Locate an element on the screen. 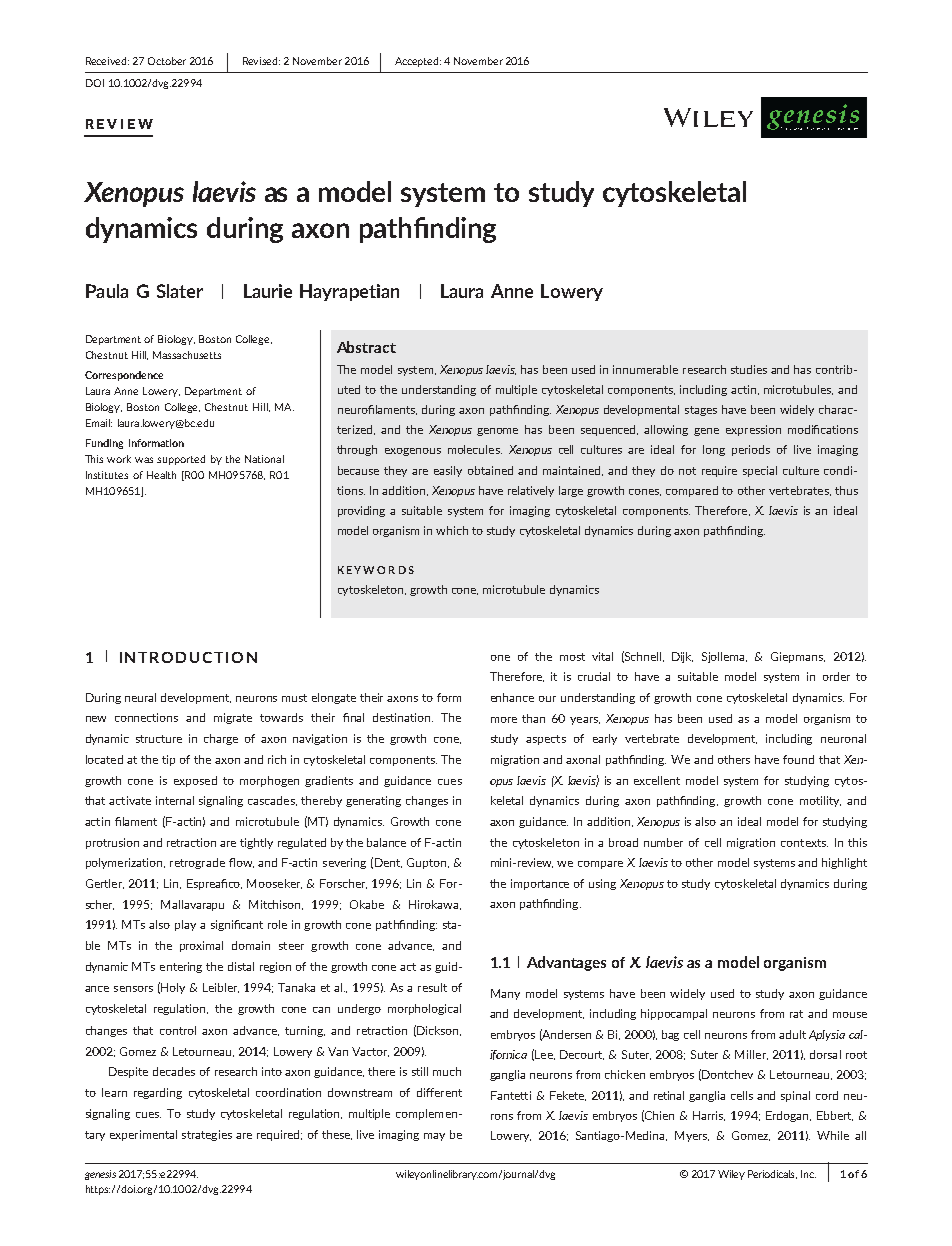 The width and height of the screenshot is (952, 1246). may is located at coordinates (434, 1137).
